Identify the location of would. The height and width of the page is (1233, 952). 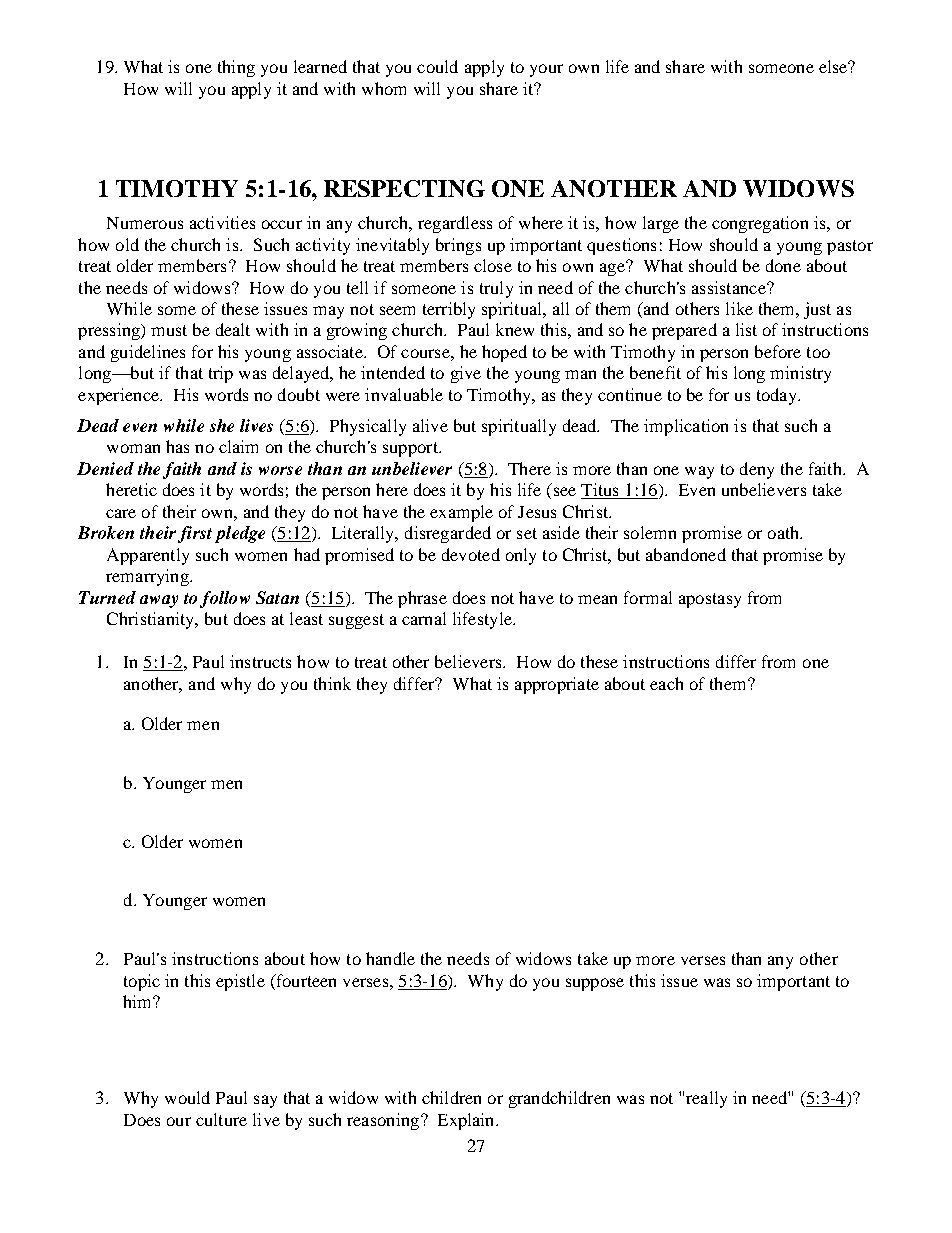
(187, 1097).
